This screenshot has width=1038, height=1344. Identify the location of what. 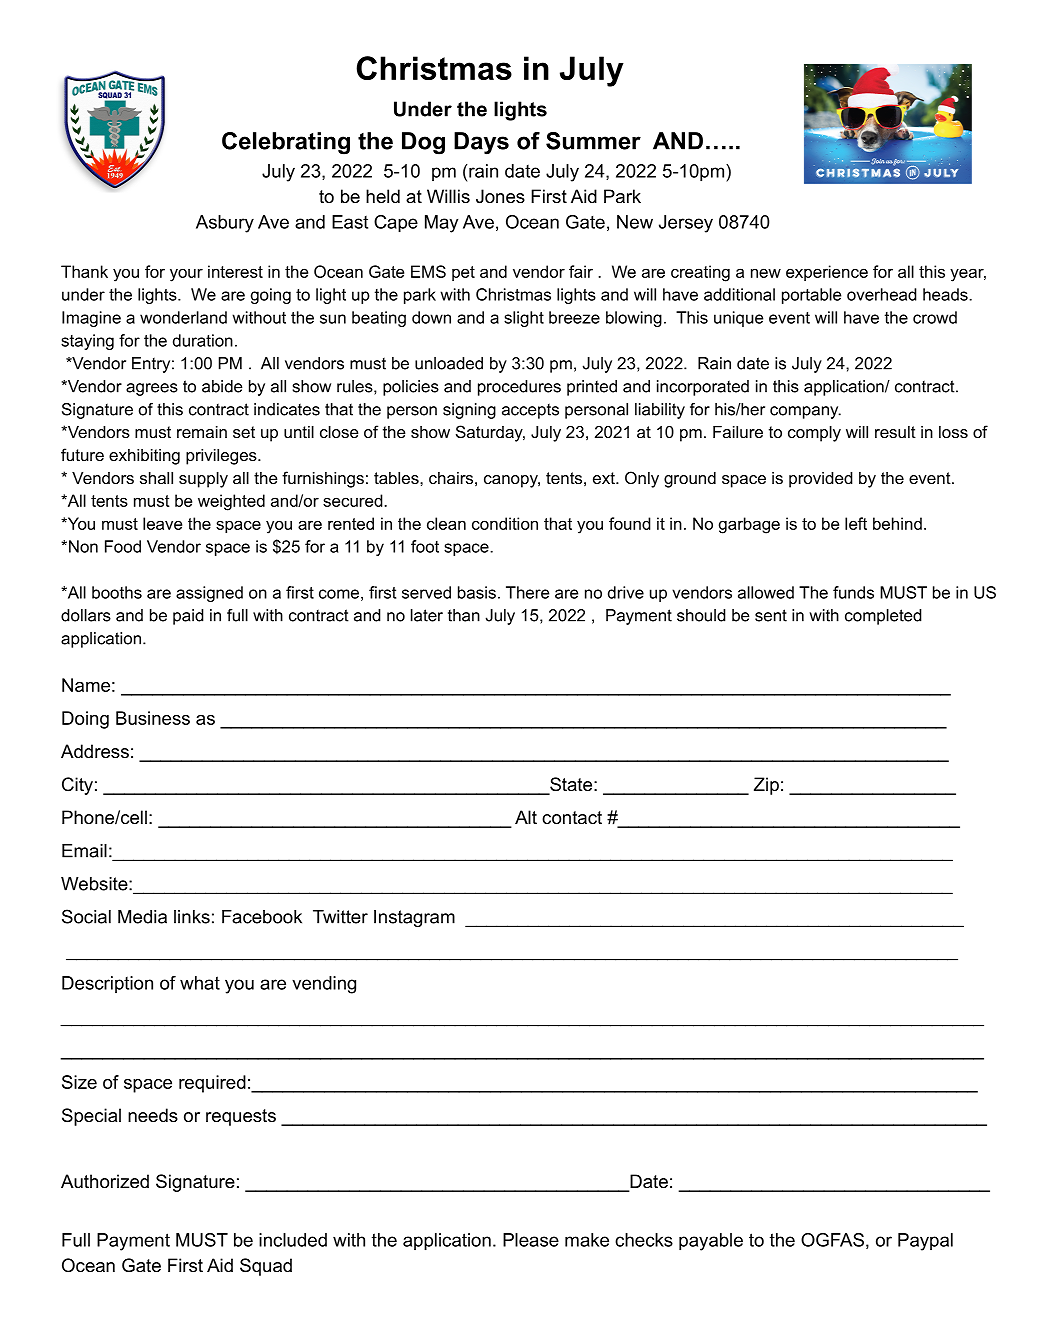
(200, 983).
